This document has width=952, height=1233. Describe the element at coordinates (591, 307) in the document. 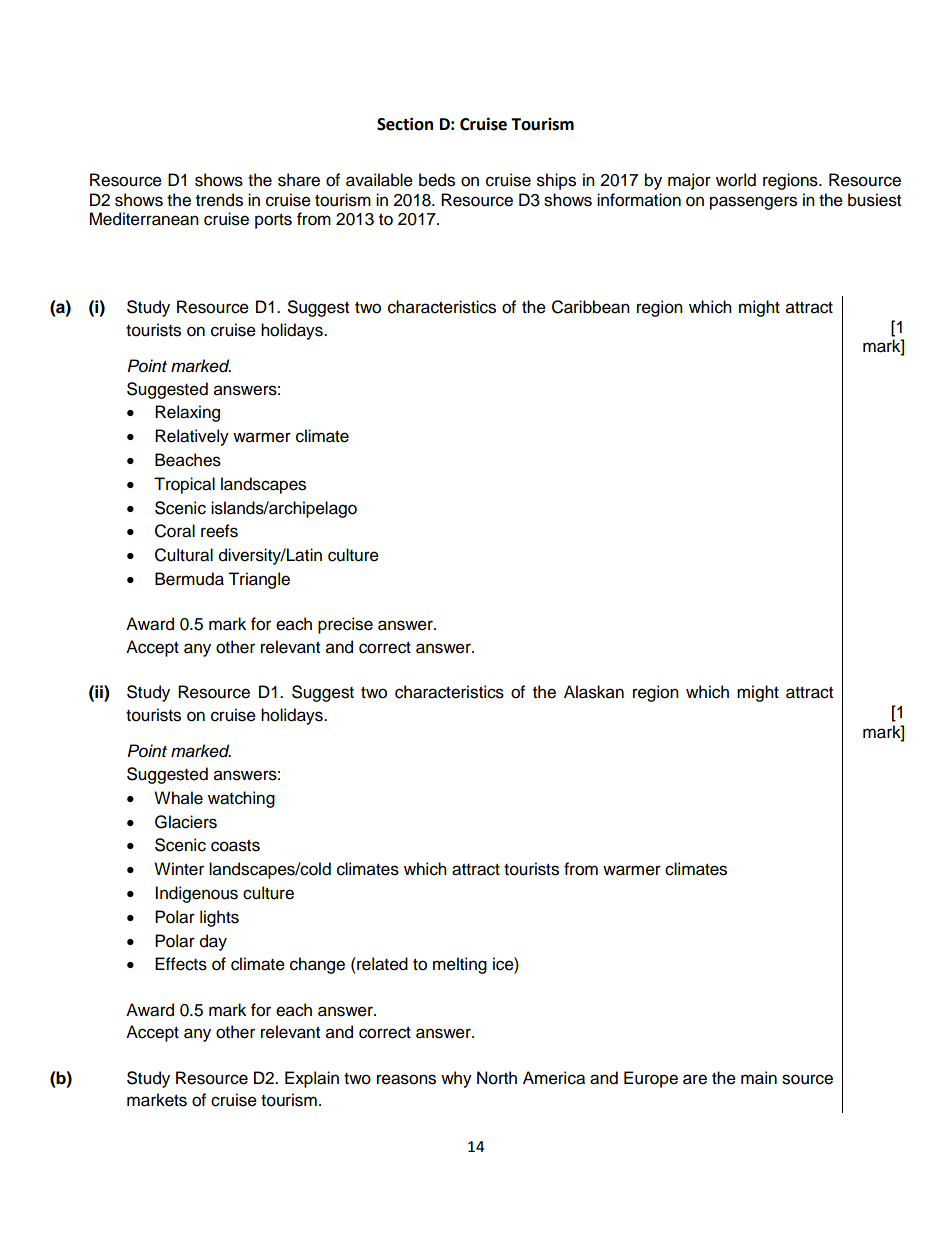

I see `Caribbean` at that location.
